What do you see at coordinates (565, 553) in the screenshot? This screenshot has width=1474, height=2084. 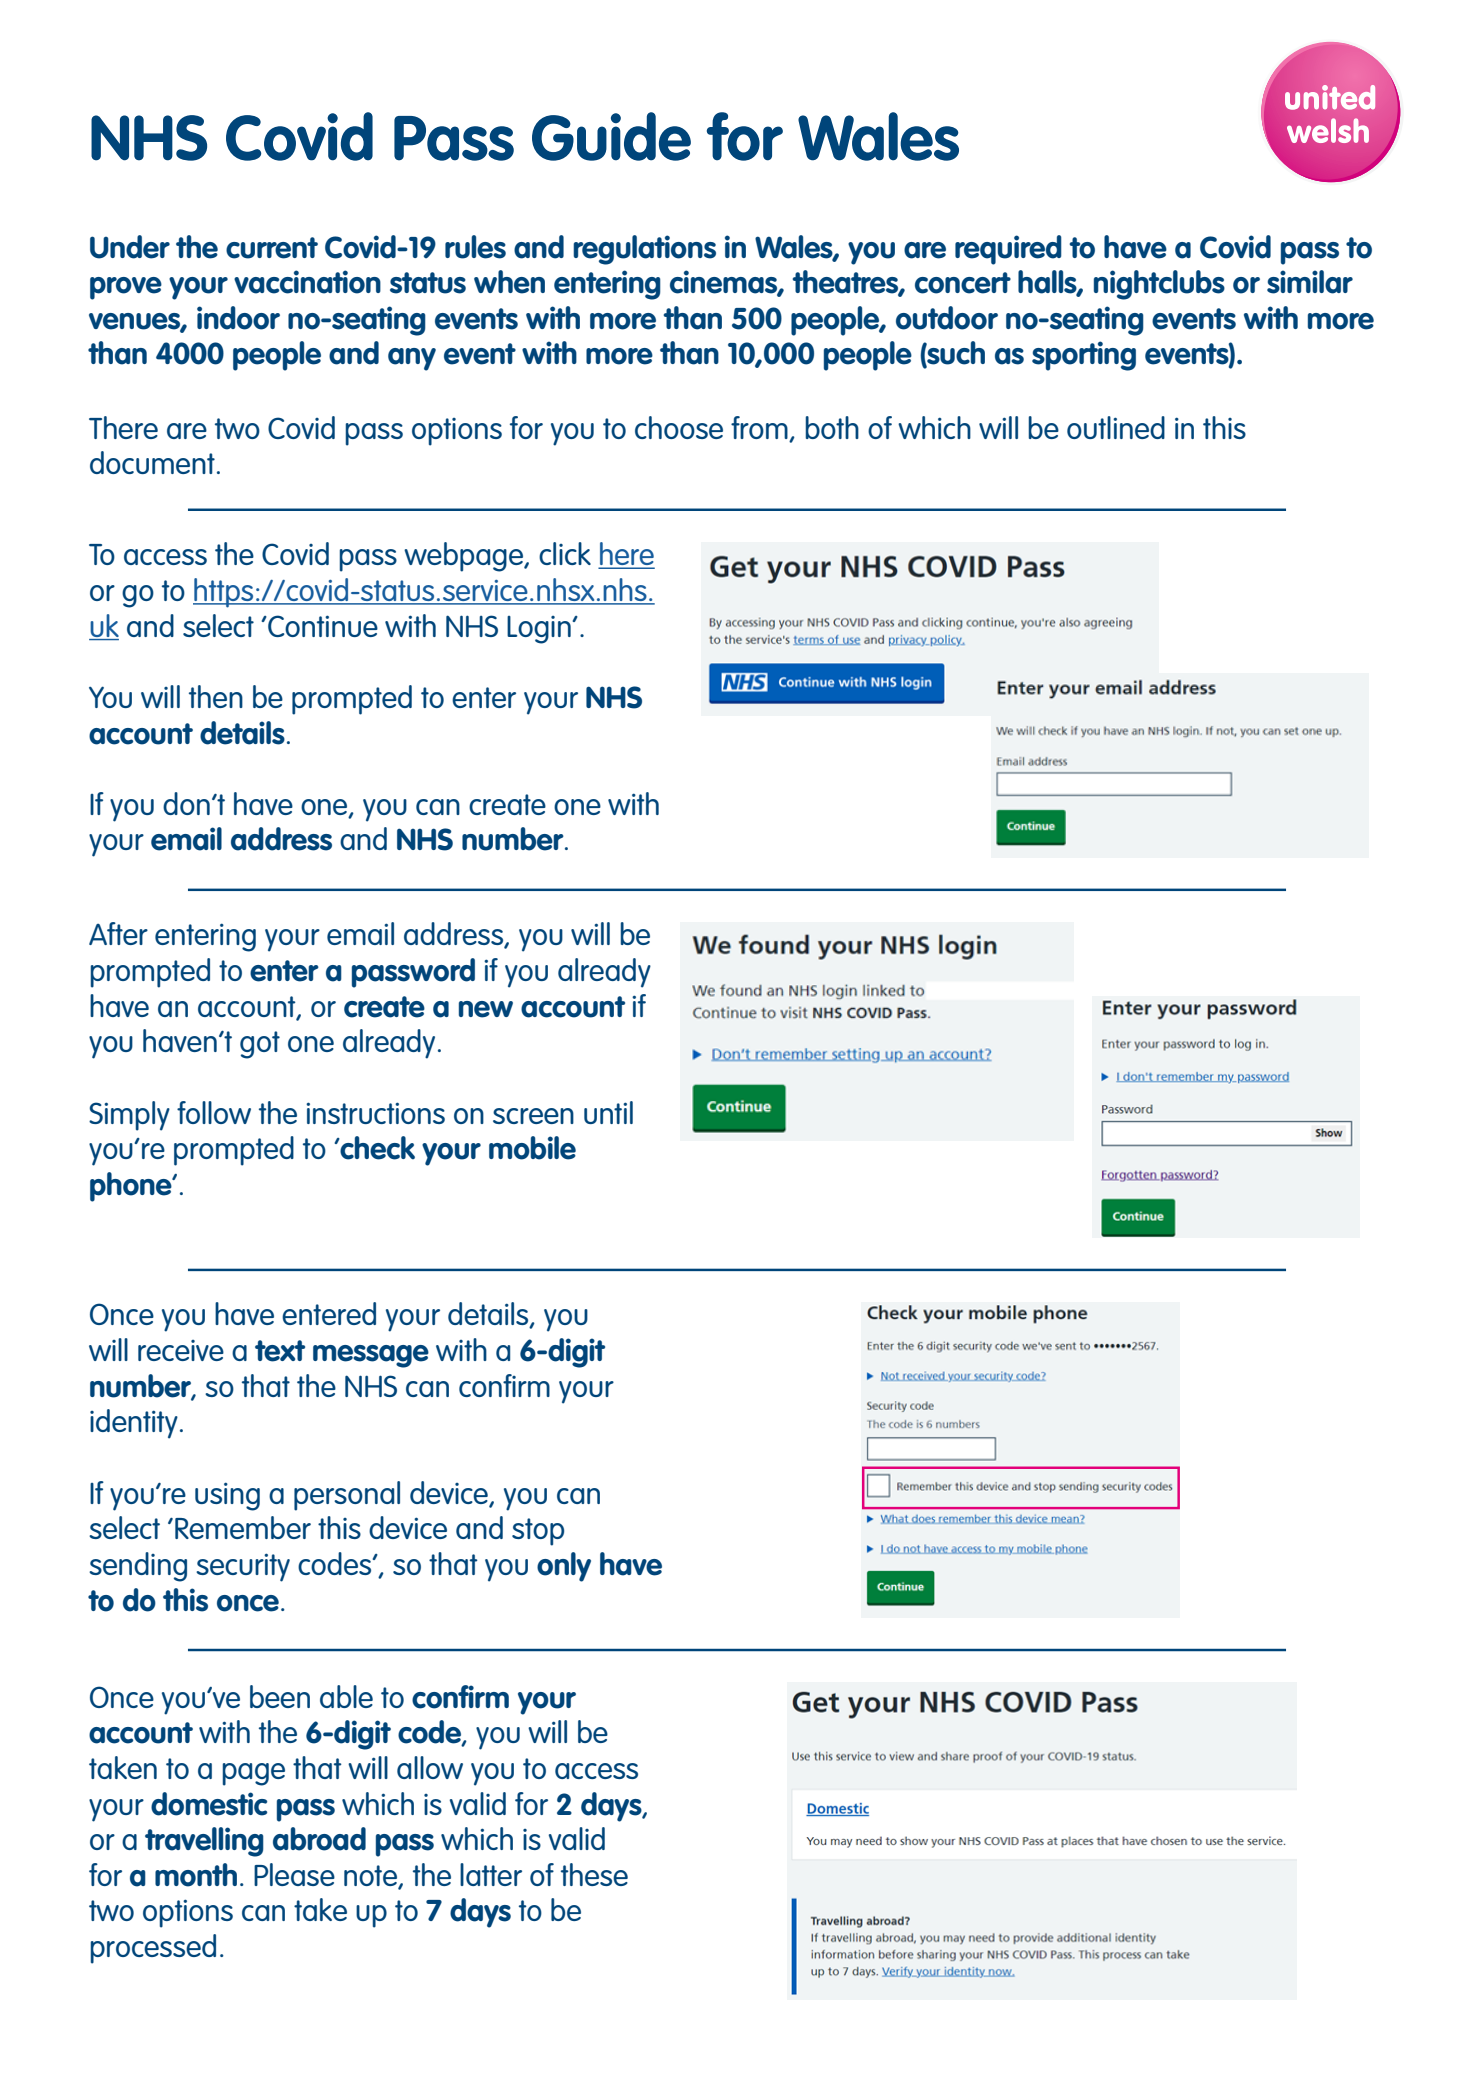 I see `click` at bounding box center [565, 553].
